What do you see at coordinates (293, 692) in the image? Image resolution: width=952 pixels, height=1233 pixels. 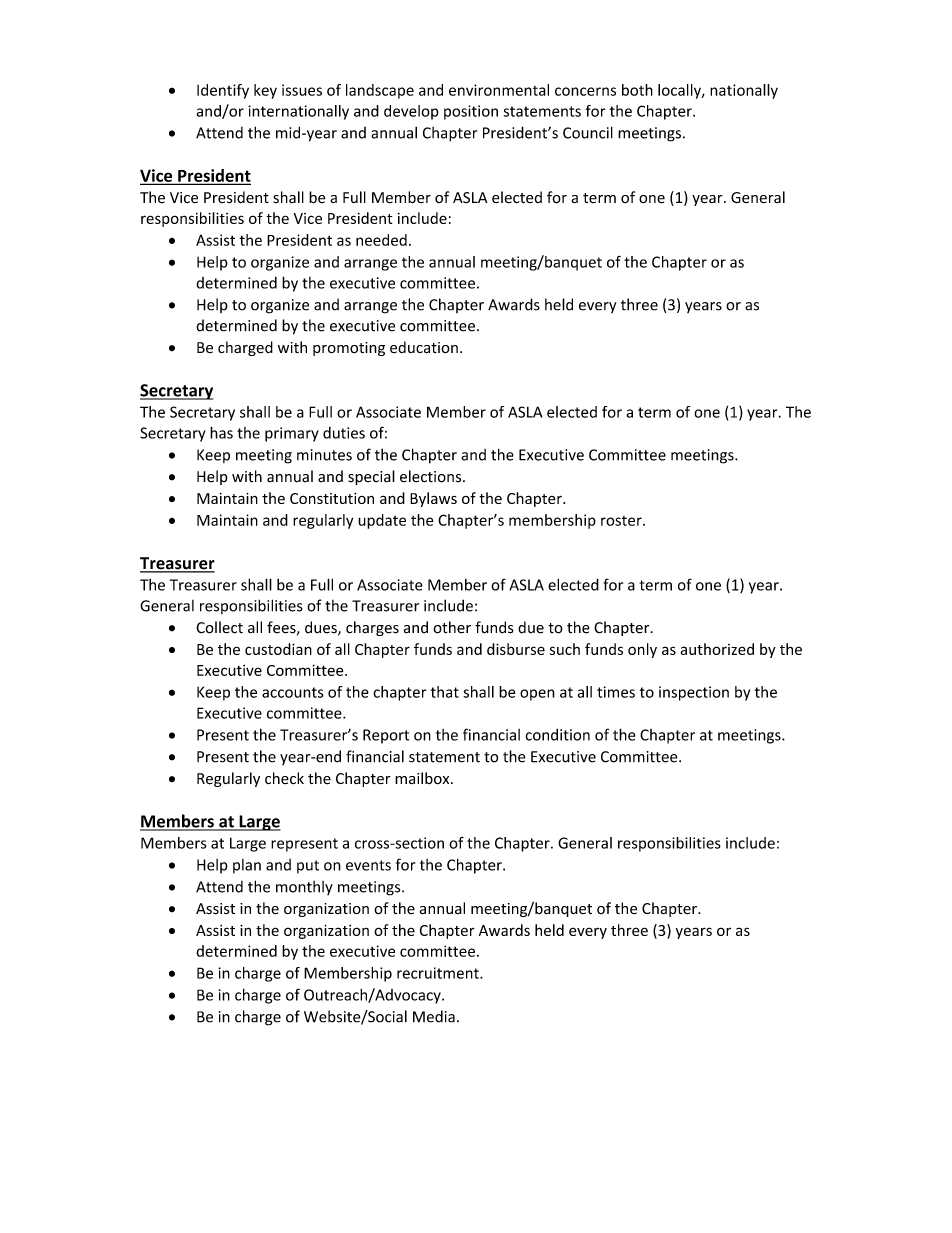 I see `accounts` at bounding box center [293, 692].
